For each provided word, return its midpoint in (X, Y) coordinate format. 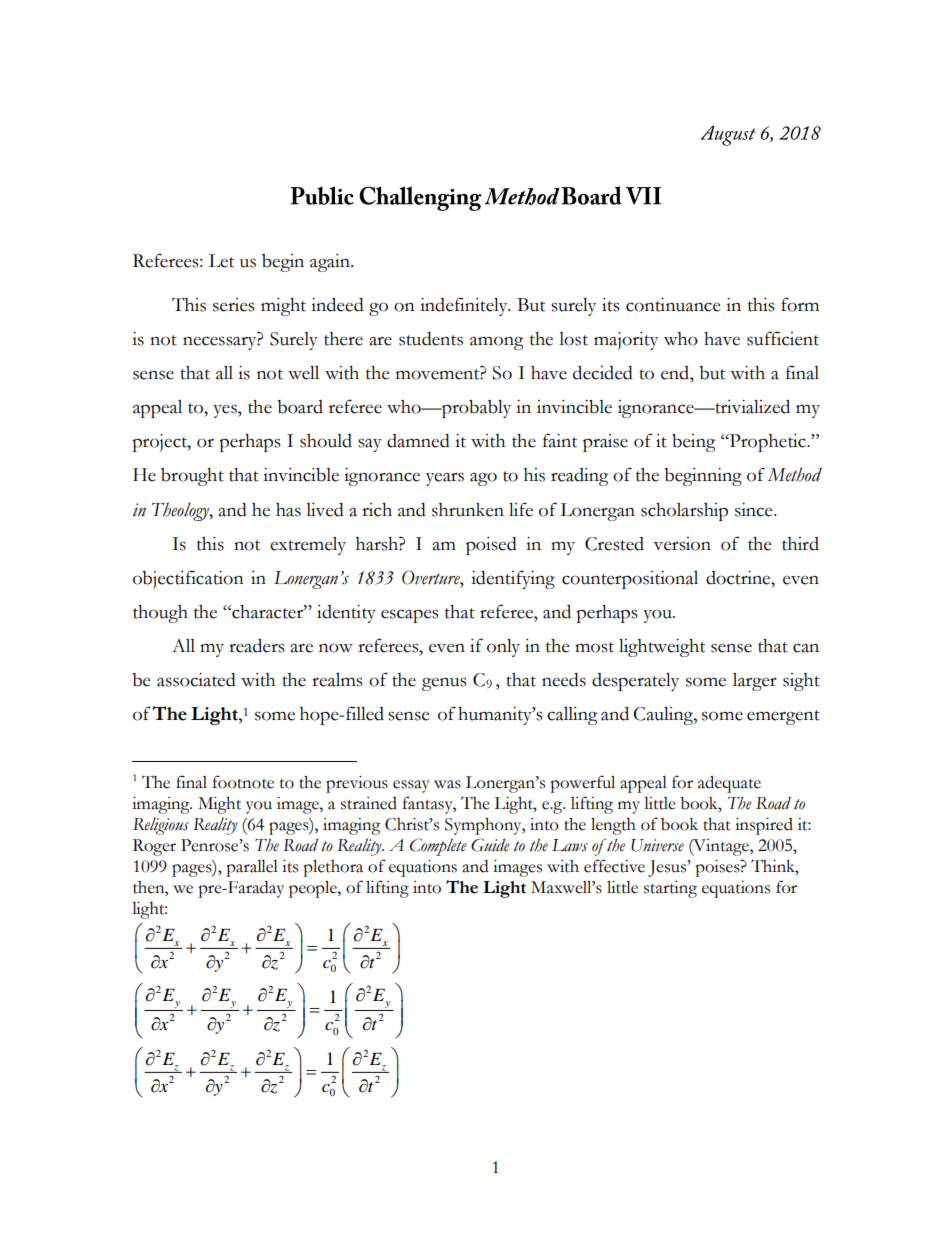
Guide (490, 845)
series (233, 305)
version (682, 544)
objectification (188, 579)
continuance (673, 305)
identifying (513, 579)
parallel (252, 868)
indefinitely (465, 306)
